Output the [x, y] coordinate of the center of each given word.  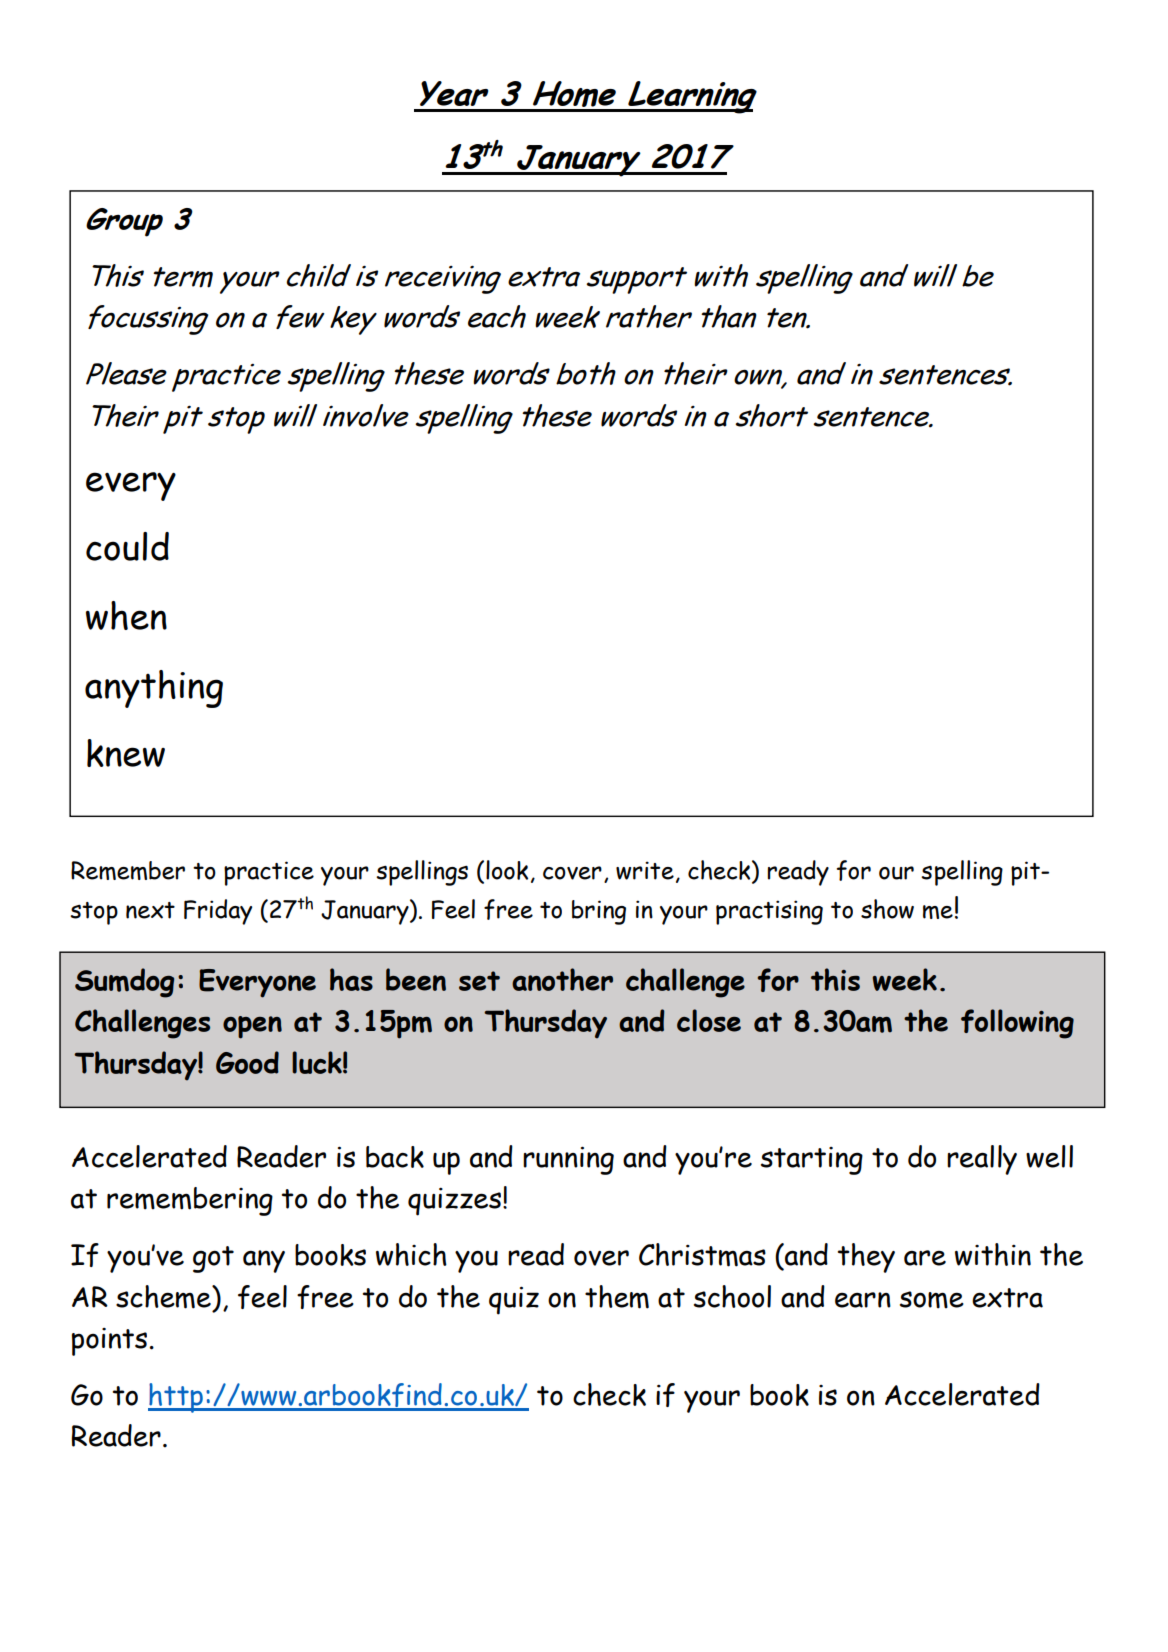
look [507, 870]
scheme [164, 1297]
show [887, 909]
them [617, 1297]
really [982, 1160]
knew [126, 753]
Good [247, 1062]
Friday [218, 912]
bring [599, 912]
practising [769, 912]
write [645, 870]
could [127, 546]
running [568, 1160]
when [126, 615]
